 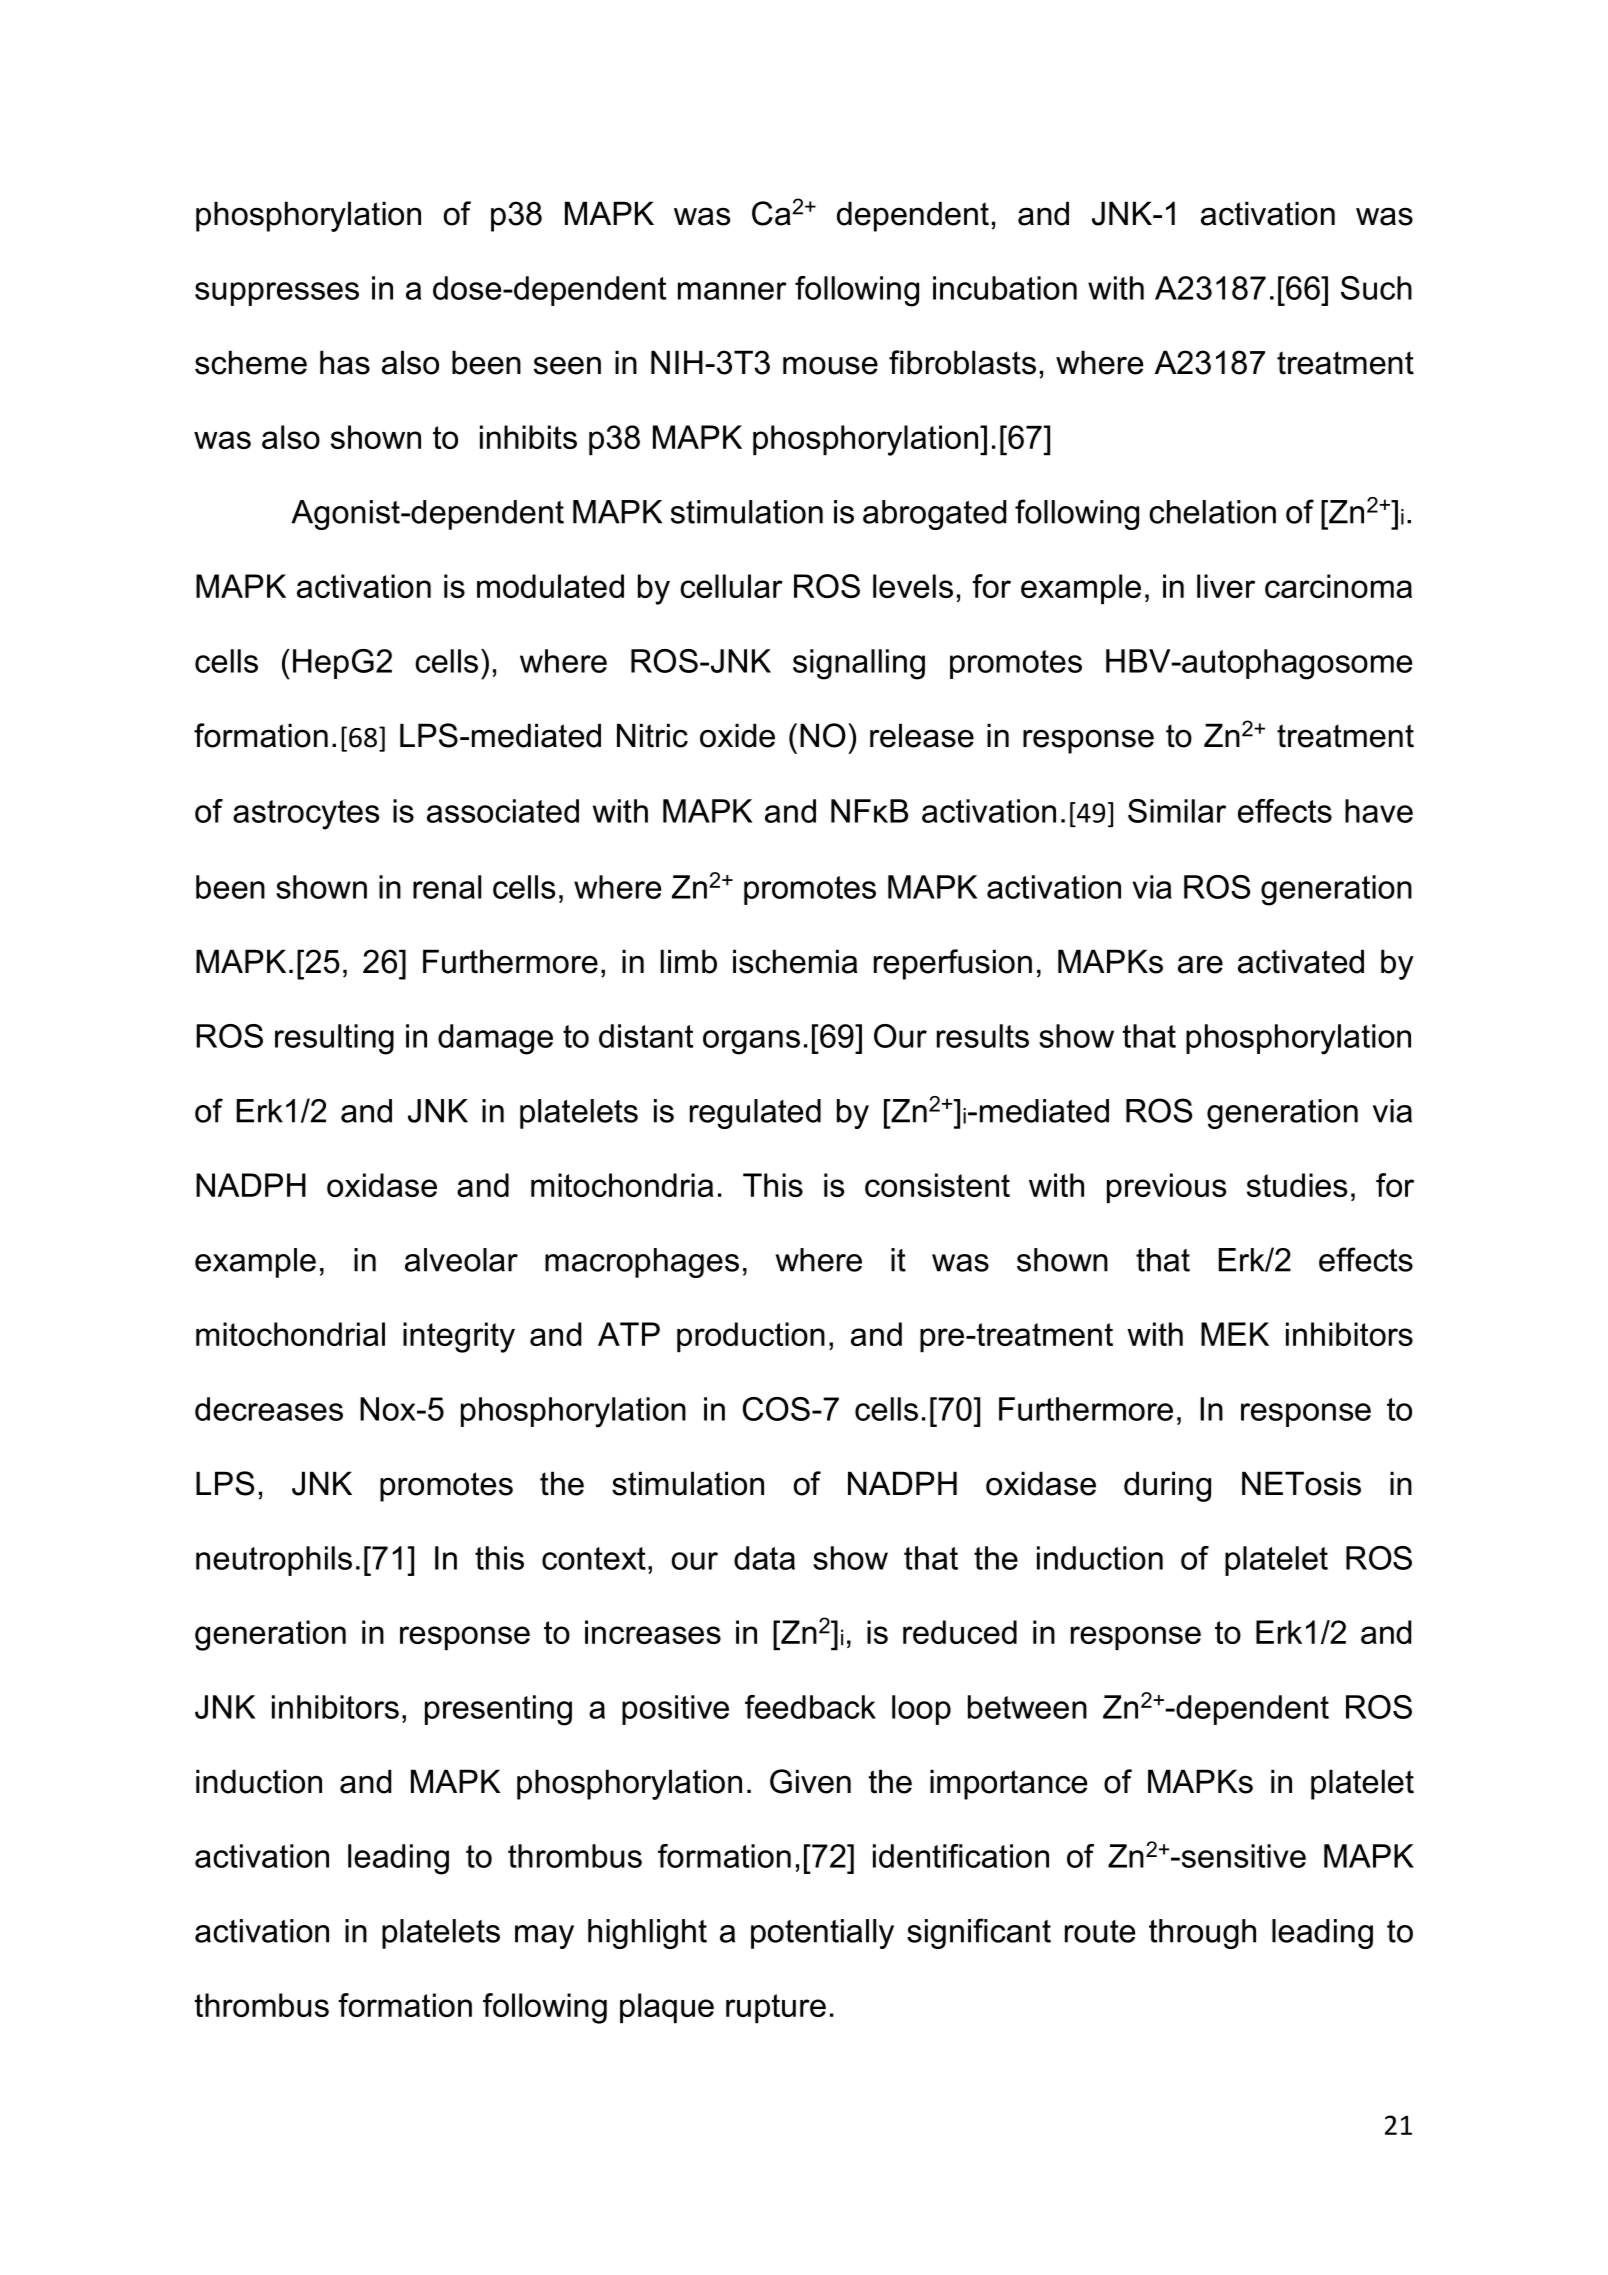 I want to click on has, so click(x=345, y=362).
